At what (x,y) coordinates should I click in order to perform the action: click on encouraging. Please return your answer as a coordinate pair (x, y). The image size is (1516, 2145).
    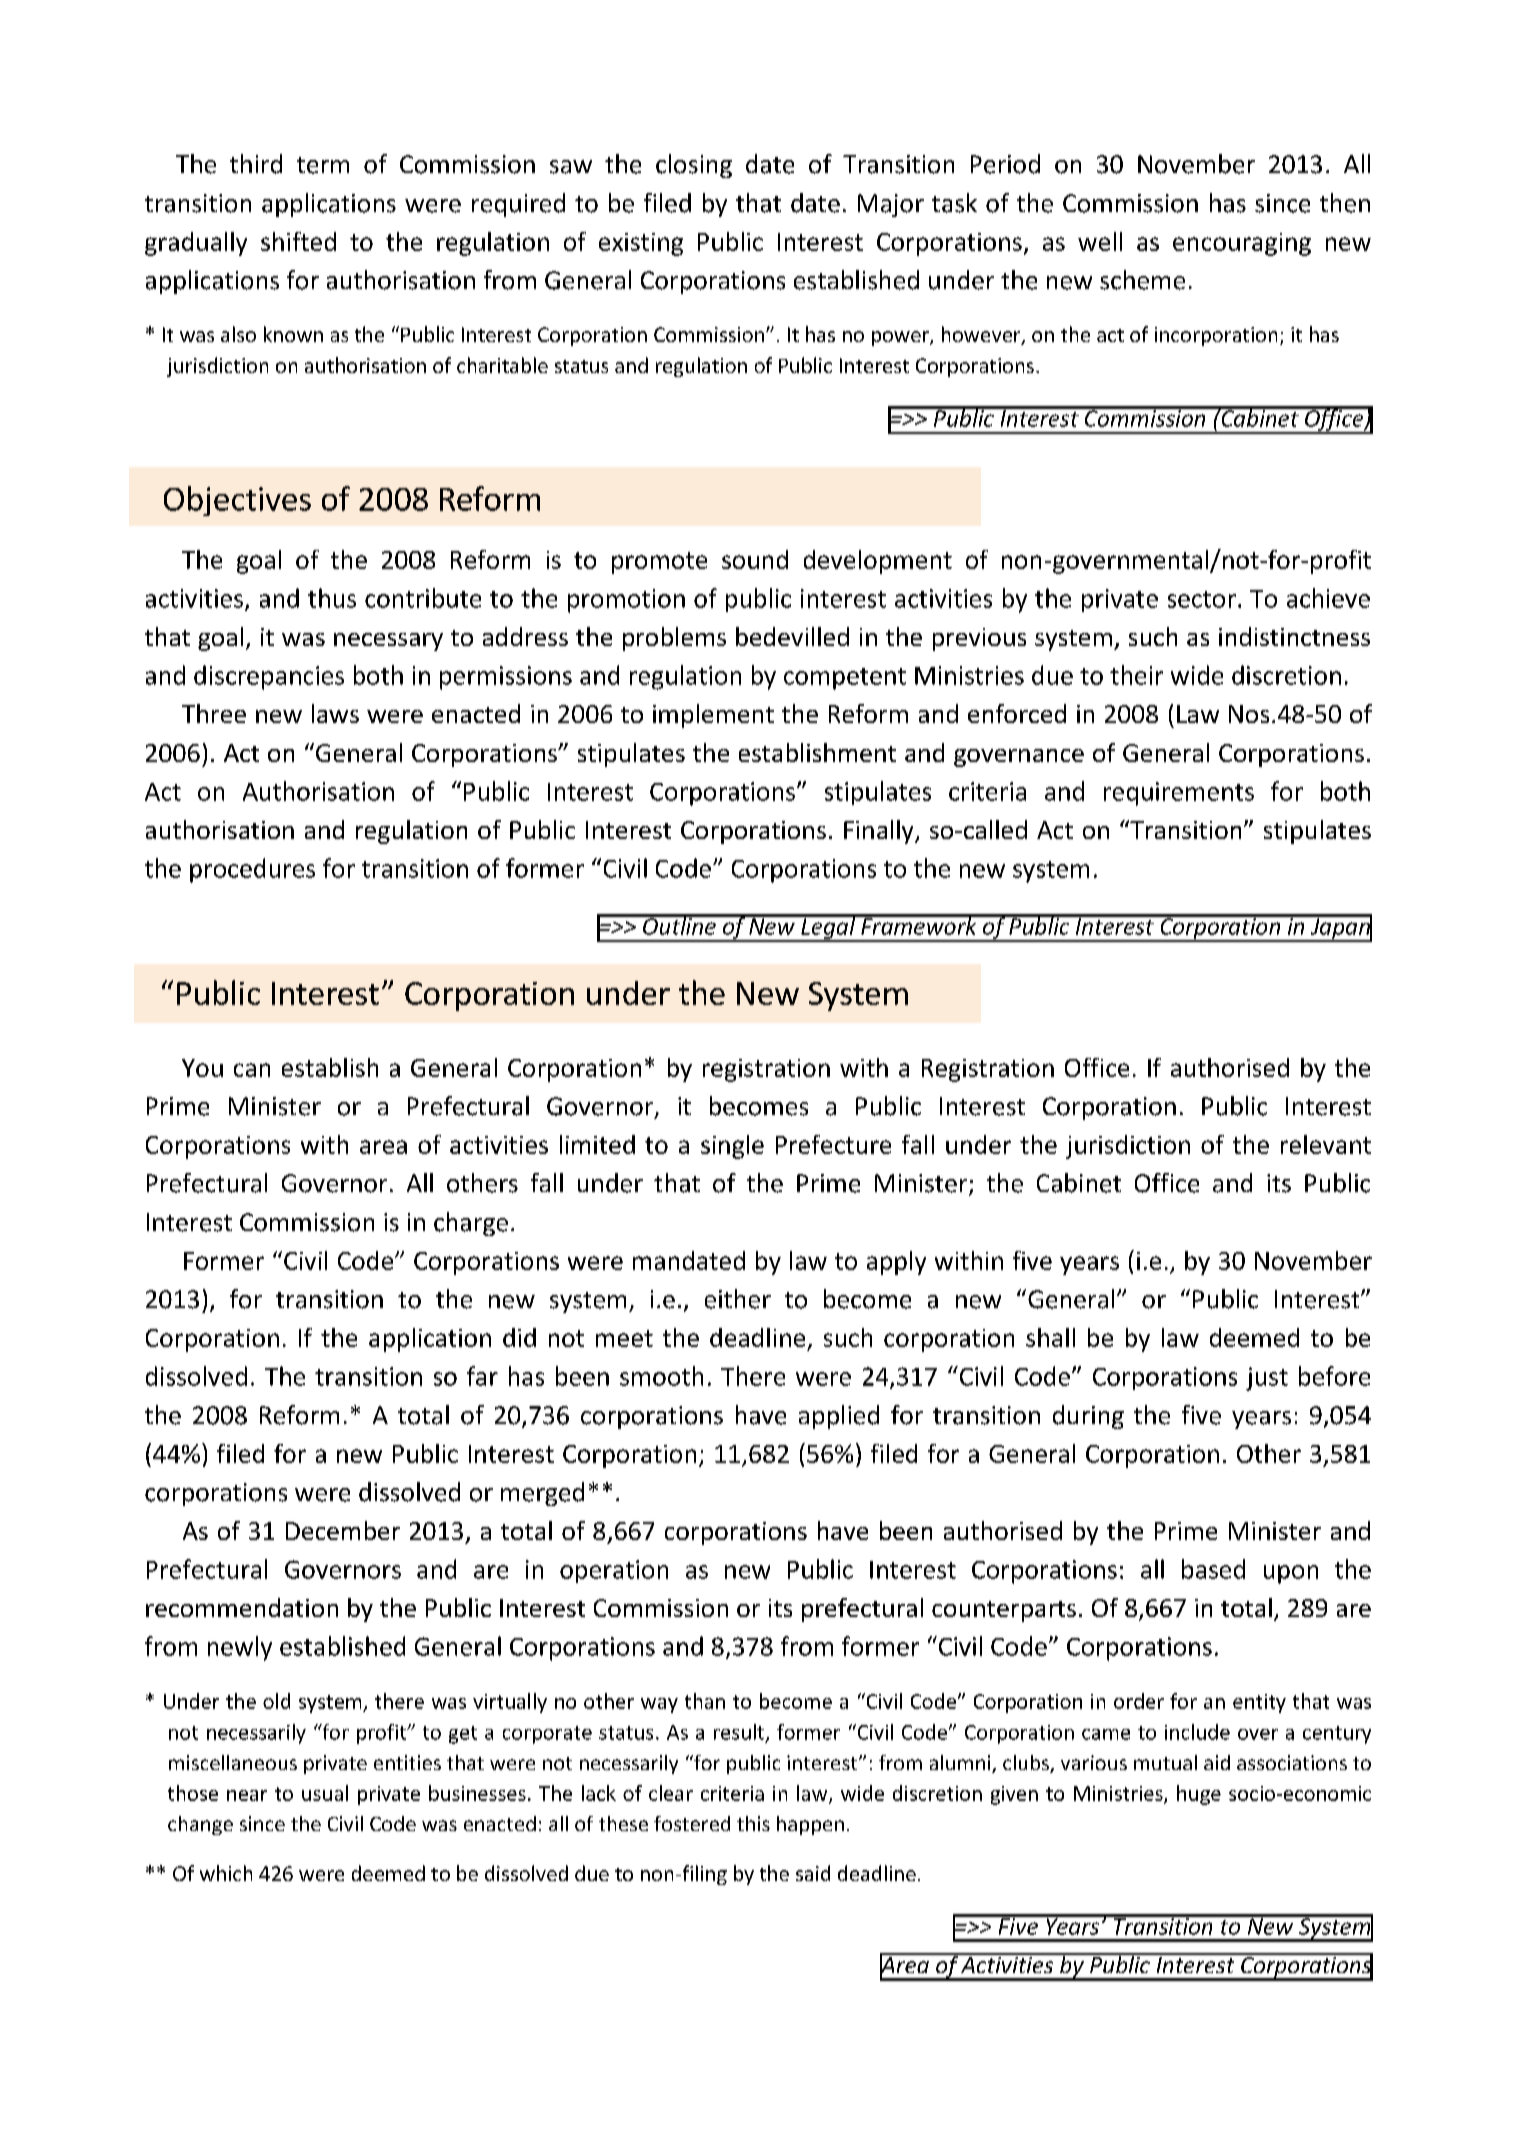
    Looking at the image, I should click on (1242, 244).
